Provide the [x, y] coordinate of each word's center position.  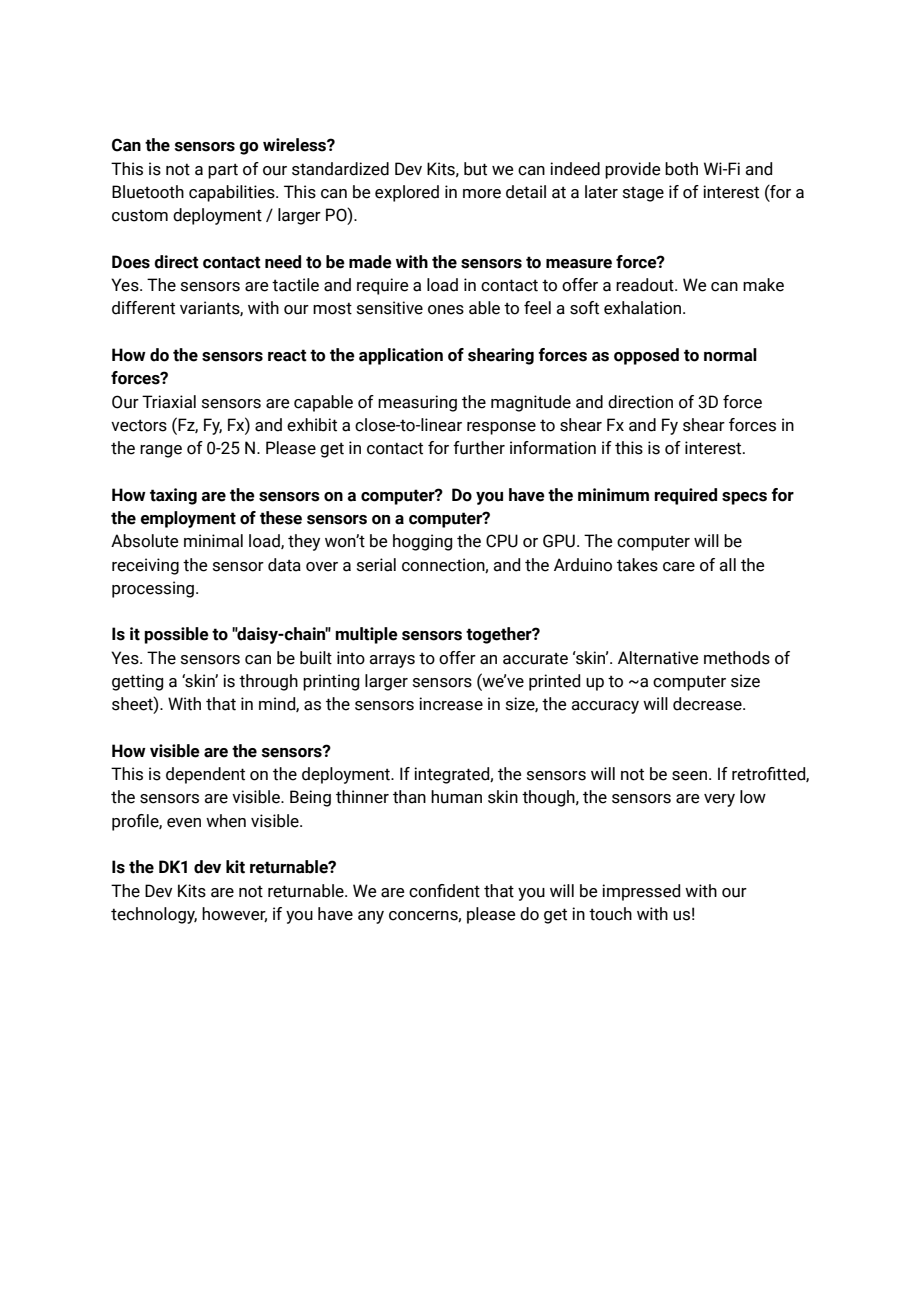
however [234, 914]
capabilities [233, 193]
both [681, 169]
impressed [641, 892]
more [482, 194]
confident [444, 891]
